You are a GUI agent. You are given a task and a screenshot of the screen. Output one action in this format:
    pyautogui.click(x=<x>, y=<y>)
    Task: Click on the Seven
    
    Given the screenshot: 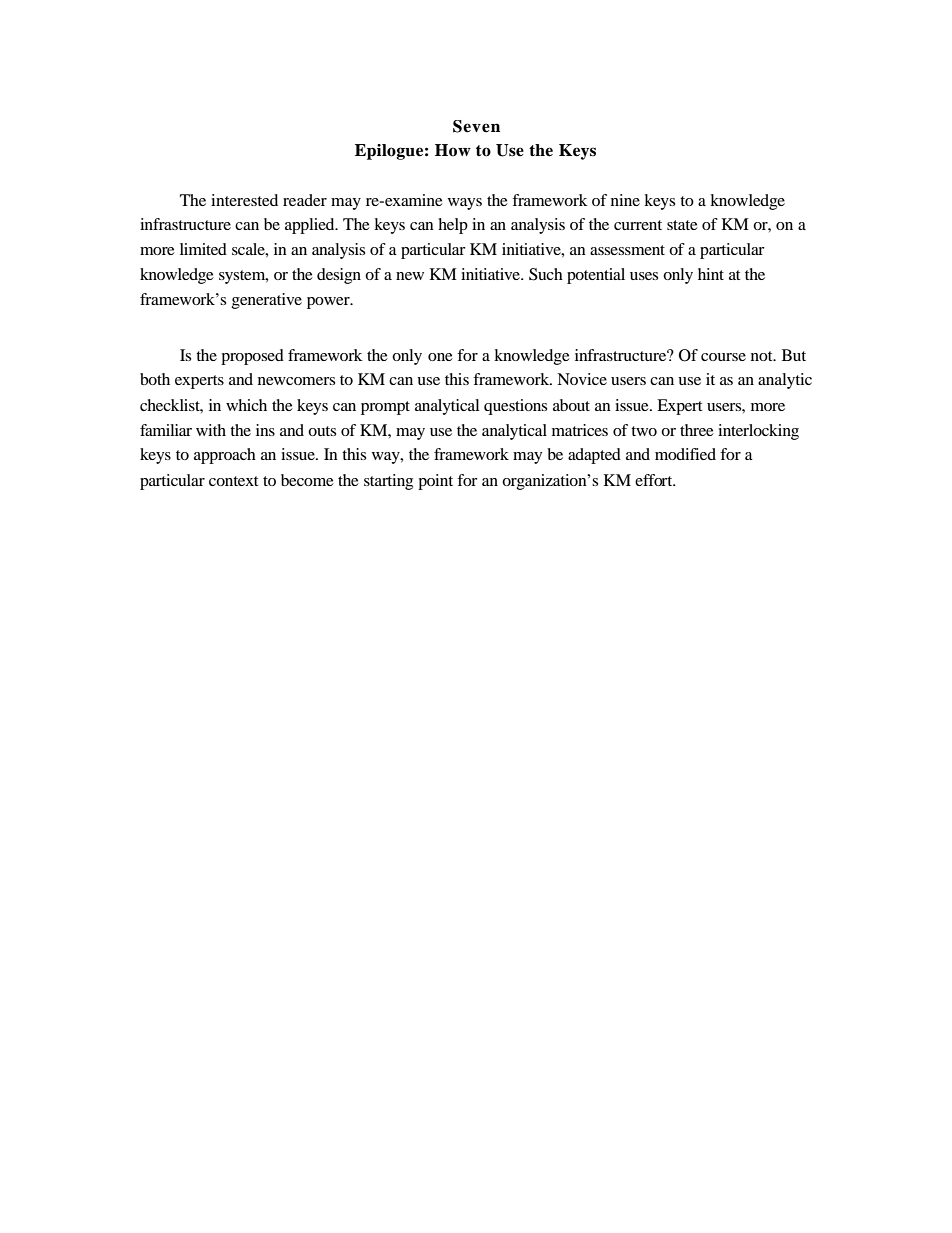 What is the action you would take?
    pyautogui.click(x=476, y=126)
